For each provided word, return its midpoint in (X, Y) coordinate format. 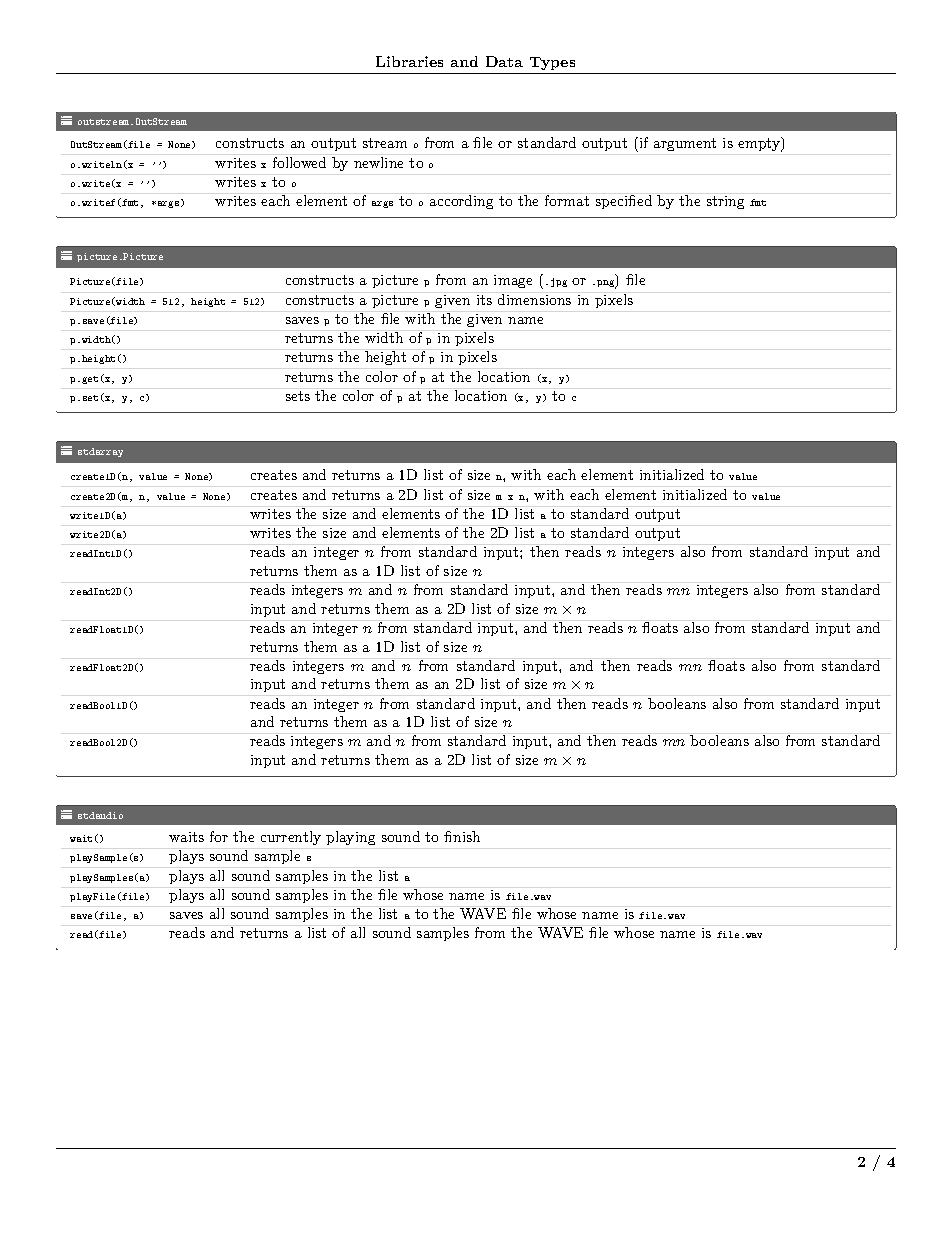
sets (298, 396)
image (513, 281)
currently (291, 838)
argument (685, 144)
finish (462, 836)
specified (624, 202)
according (461, 202)
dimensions (534, 299)
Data (504, 61)
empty (760, 144)
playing (350, 838)
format (567, 200)
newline (378, 162)
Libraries (409, 61)
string (725, 202)
